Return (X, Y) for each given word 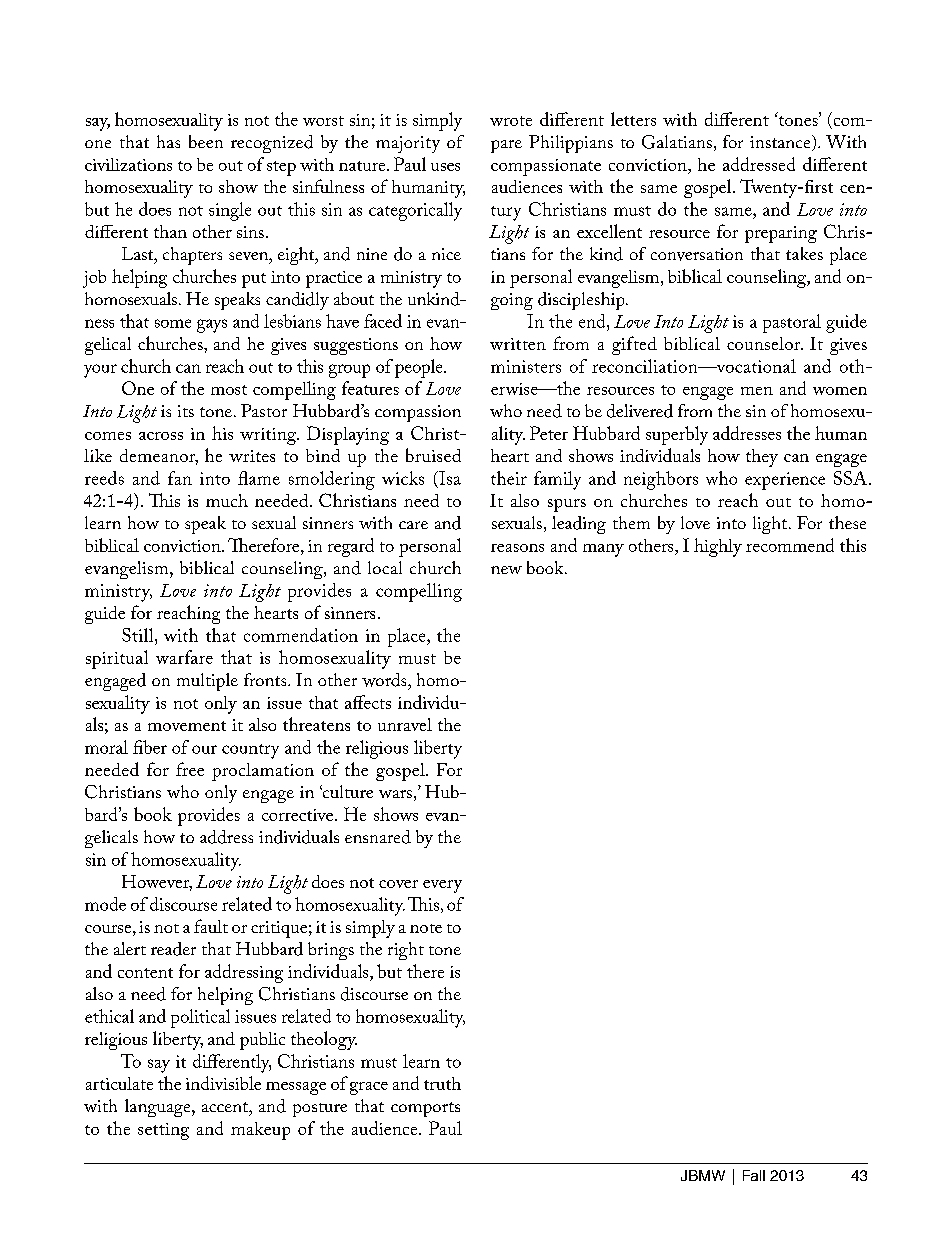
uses (445, 167)
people (420, 368)
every (442, 886)
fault (211, 926)
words (385, 680)
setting (163, 1131)
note (426, 928)
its (186, 411)
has (168, 141)
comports (425, 1109)
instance (781, 143)
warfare (184, 657)
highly (718, 547)
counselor (765, 343)
